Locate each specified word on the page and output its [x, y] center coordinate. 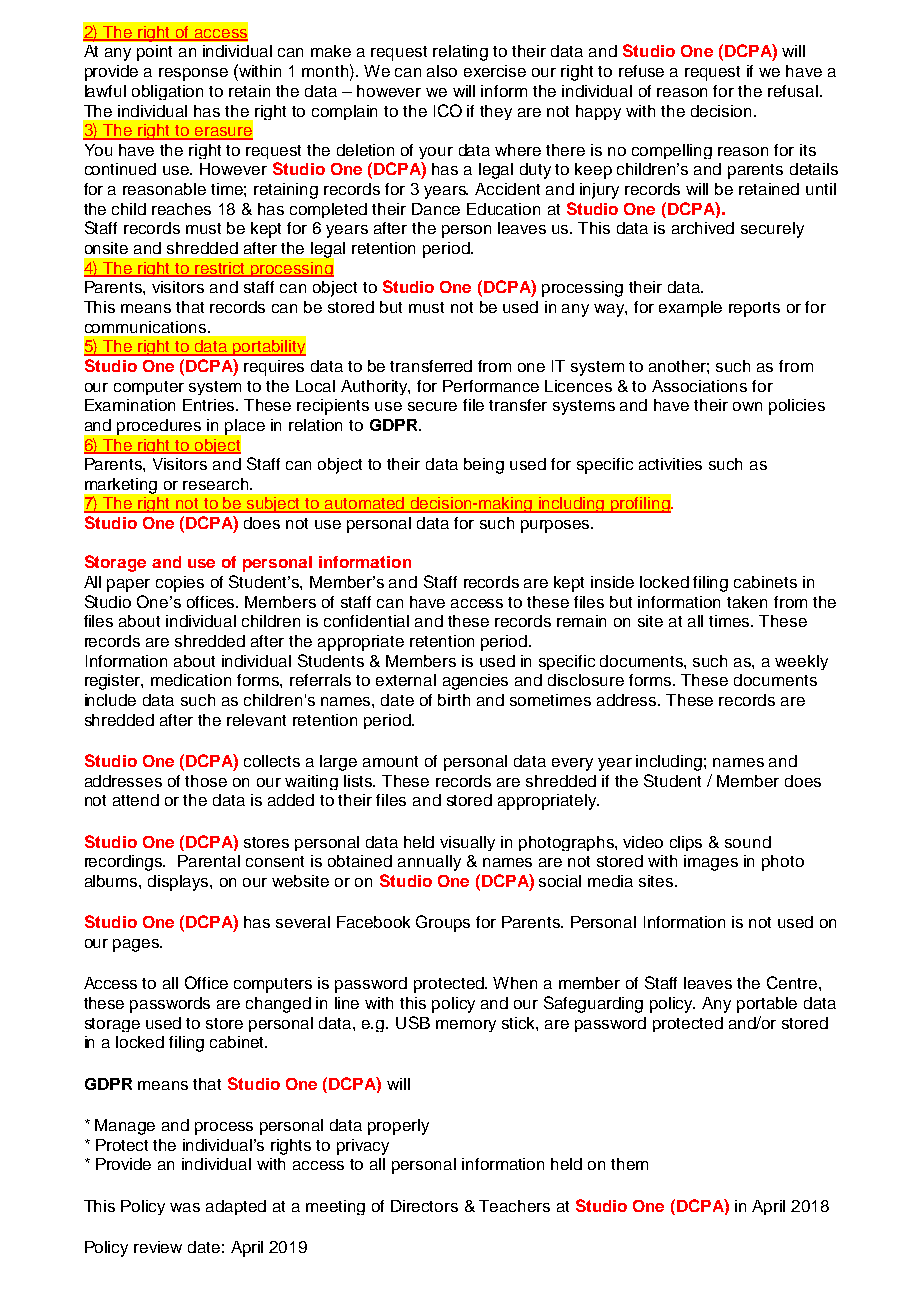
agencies [475, 682]
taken [747, 602]
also [442, 71]
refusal [793, 91]
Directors [424, 1206]
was [185, 1207]
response [193, 74]
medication [191, 680]
